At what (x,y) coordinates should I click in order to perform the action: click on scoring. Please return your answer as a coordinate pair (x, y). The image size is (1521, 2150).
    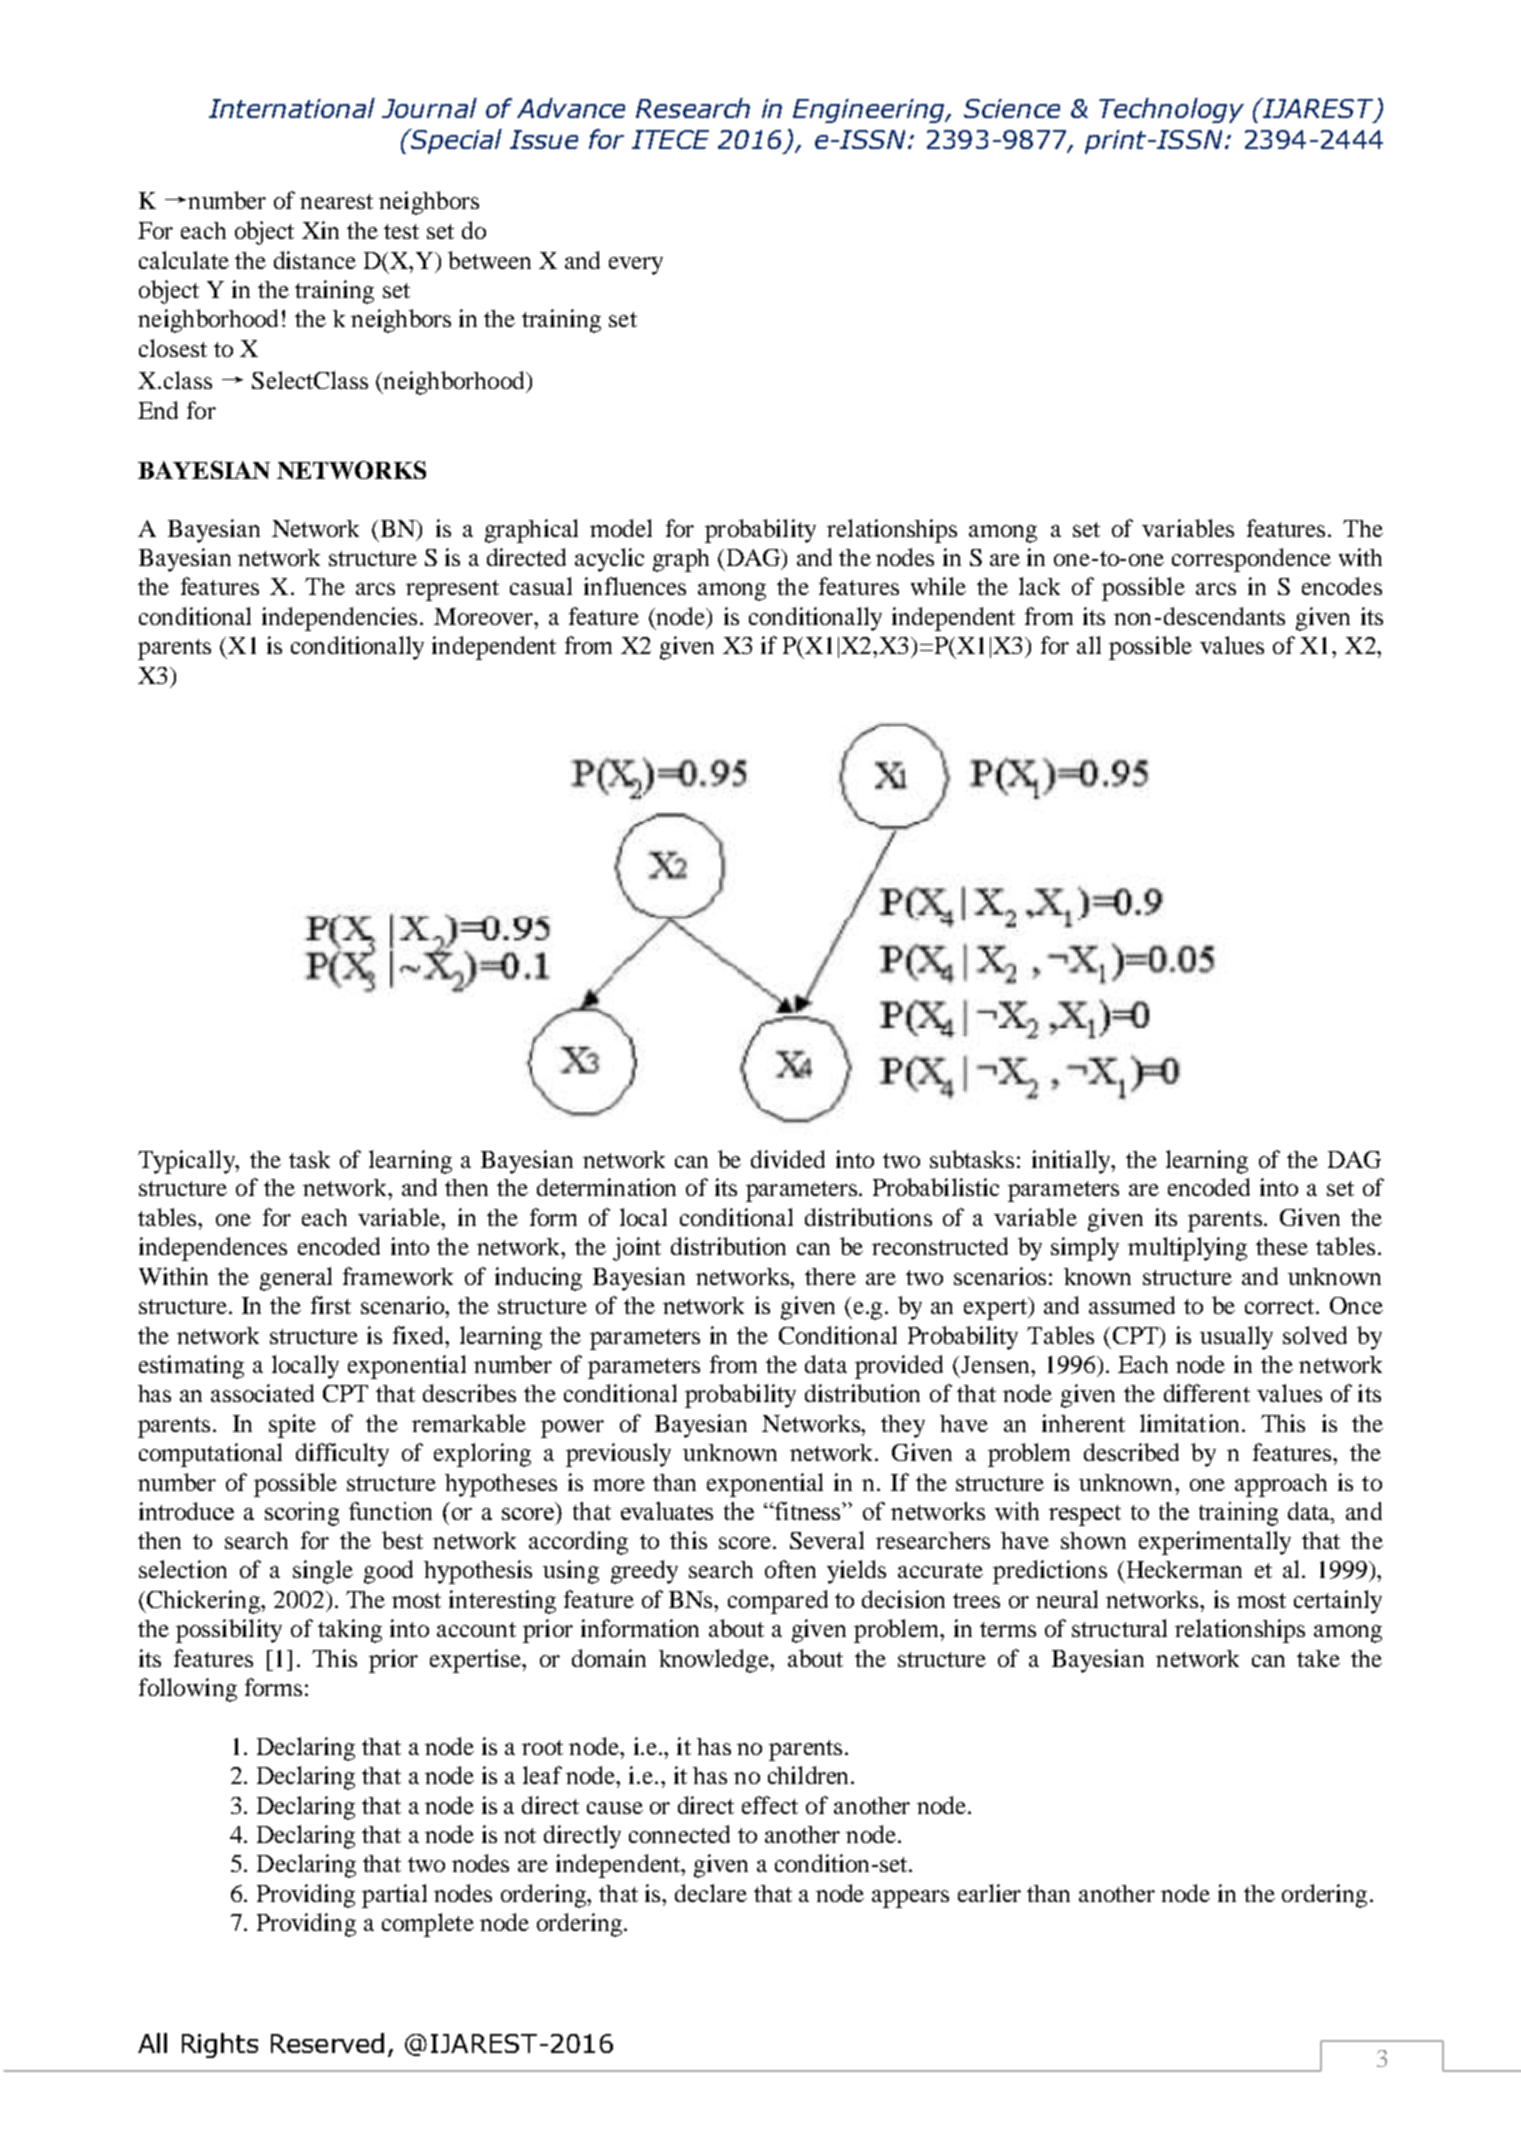
    Looking at the image, I should click on (302, 1514).
